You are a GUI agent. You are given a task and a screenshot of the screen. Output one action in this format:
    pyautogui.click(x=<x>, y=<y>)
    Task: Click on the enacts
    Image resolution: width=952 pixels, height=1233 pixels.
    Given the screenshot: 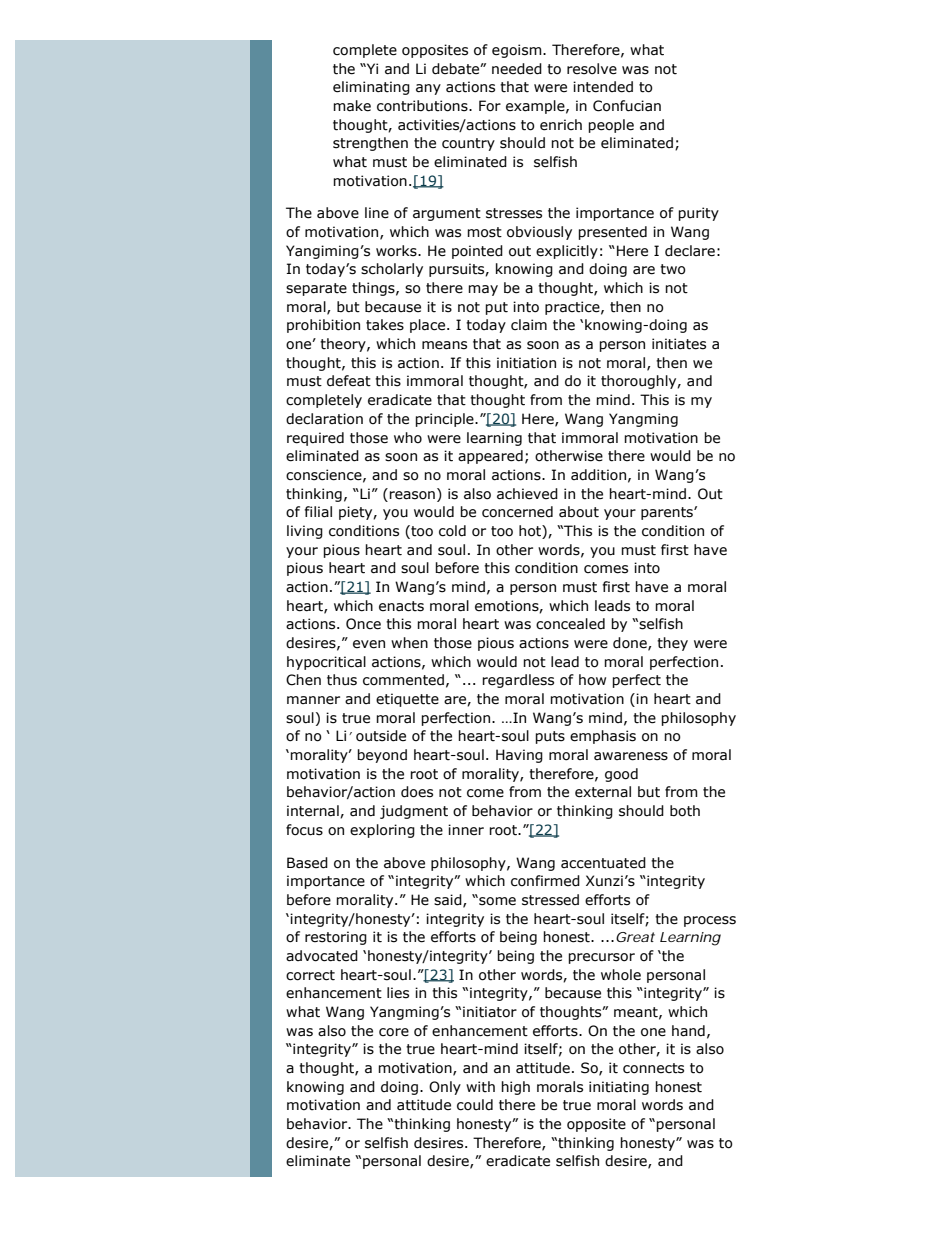 What is the action you would take?
    pyautogui.click(x=401, y=606)
